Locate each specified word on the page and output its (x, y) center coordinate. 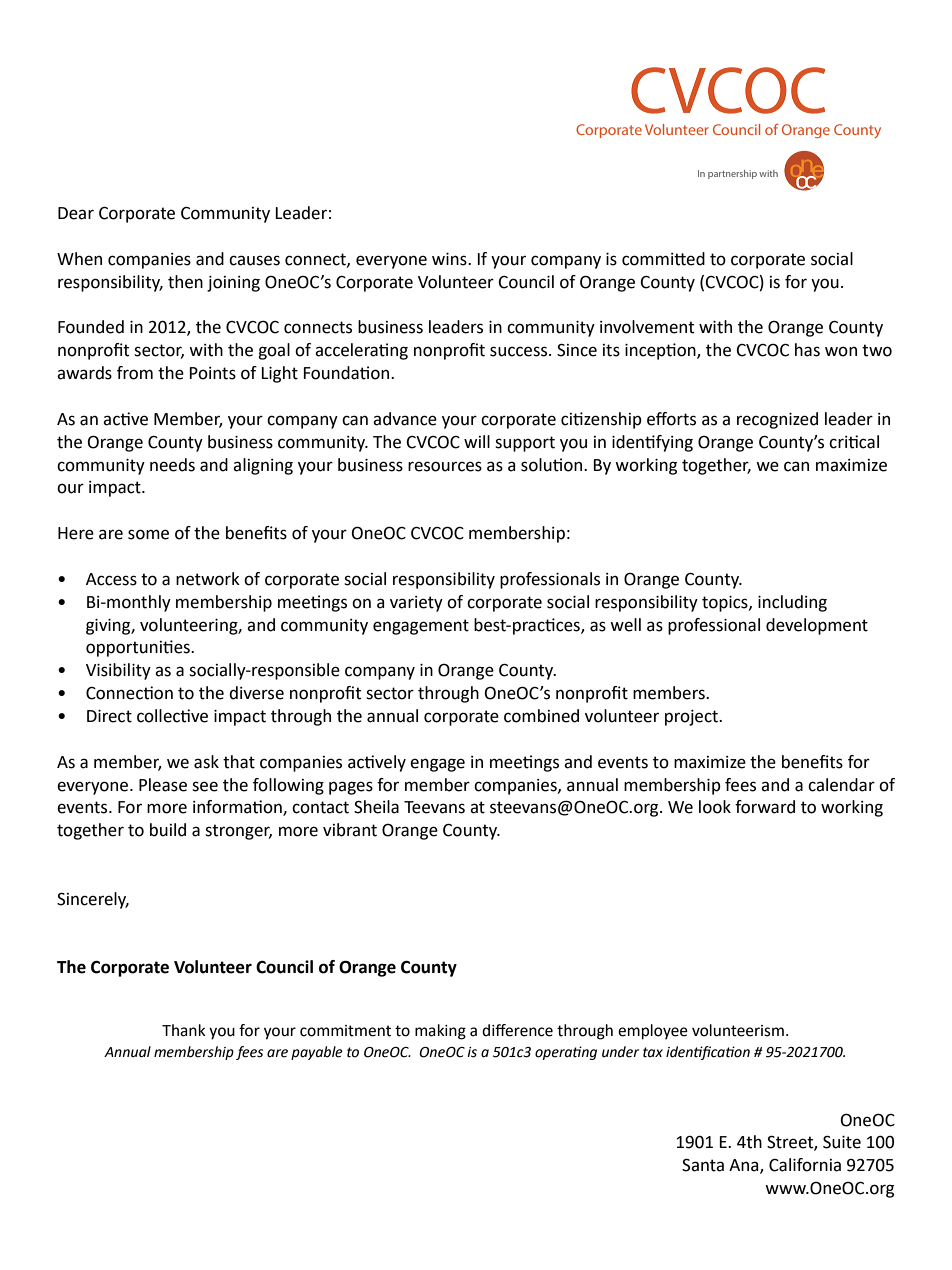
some (148, 534)
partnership (732, 174)
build (168, 830)
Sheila (376, 807)
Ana (745, 1166)
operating (566, 1053)
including (792, 603)
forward (765, 807)
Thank (184, 1030)
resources (445, 466)
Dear (76, 213)
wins (450, 259)
